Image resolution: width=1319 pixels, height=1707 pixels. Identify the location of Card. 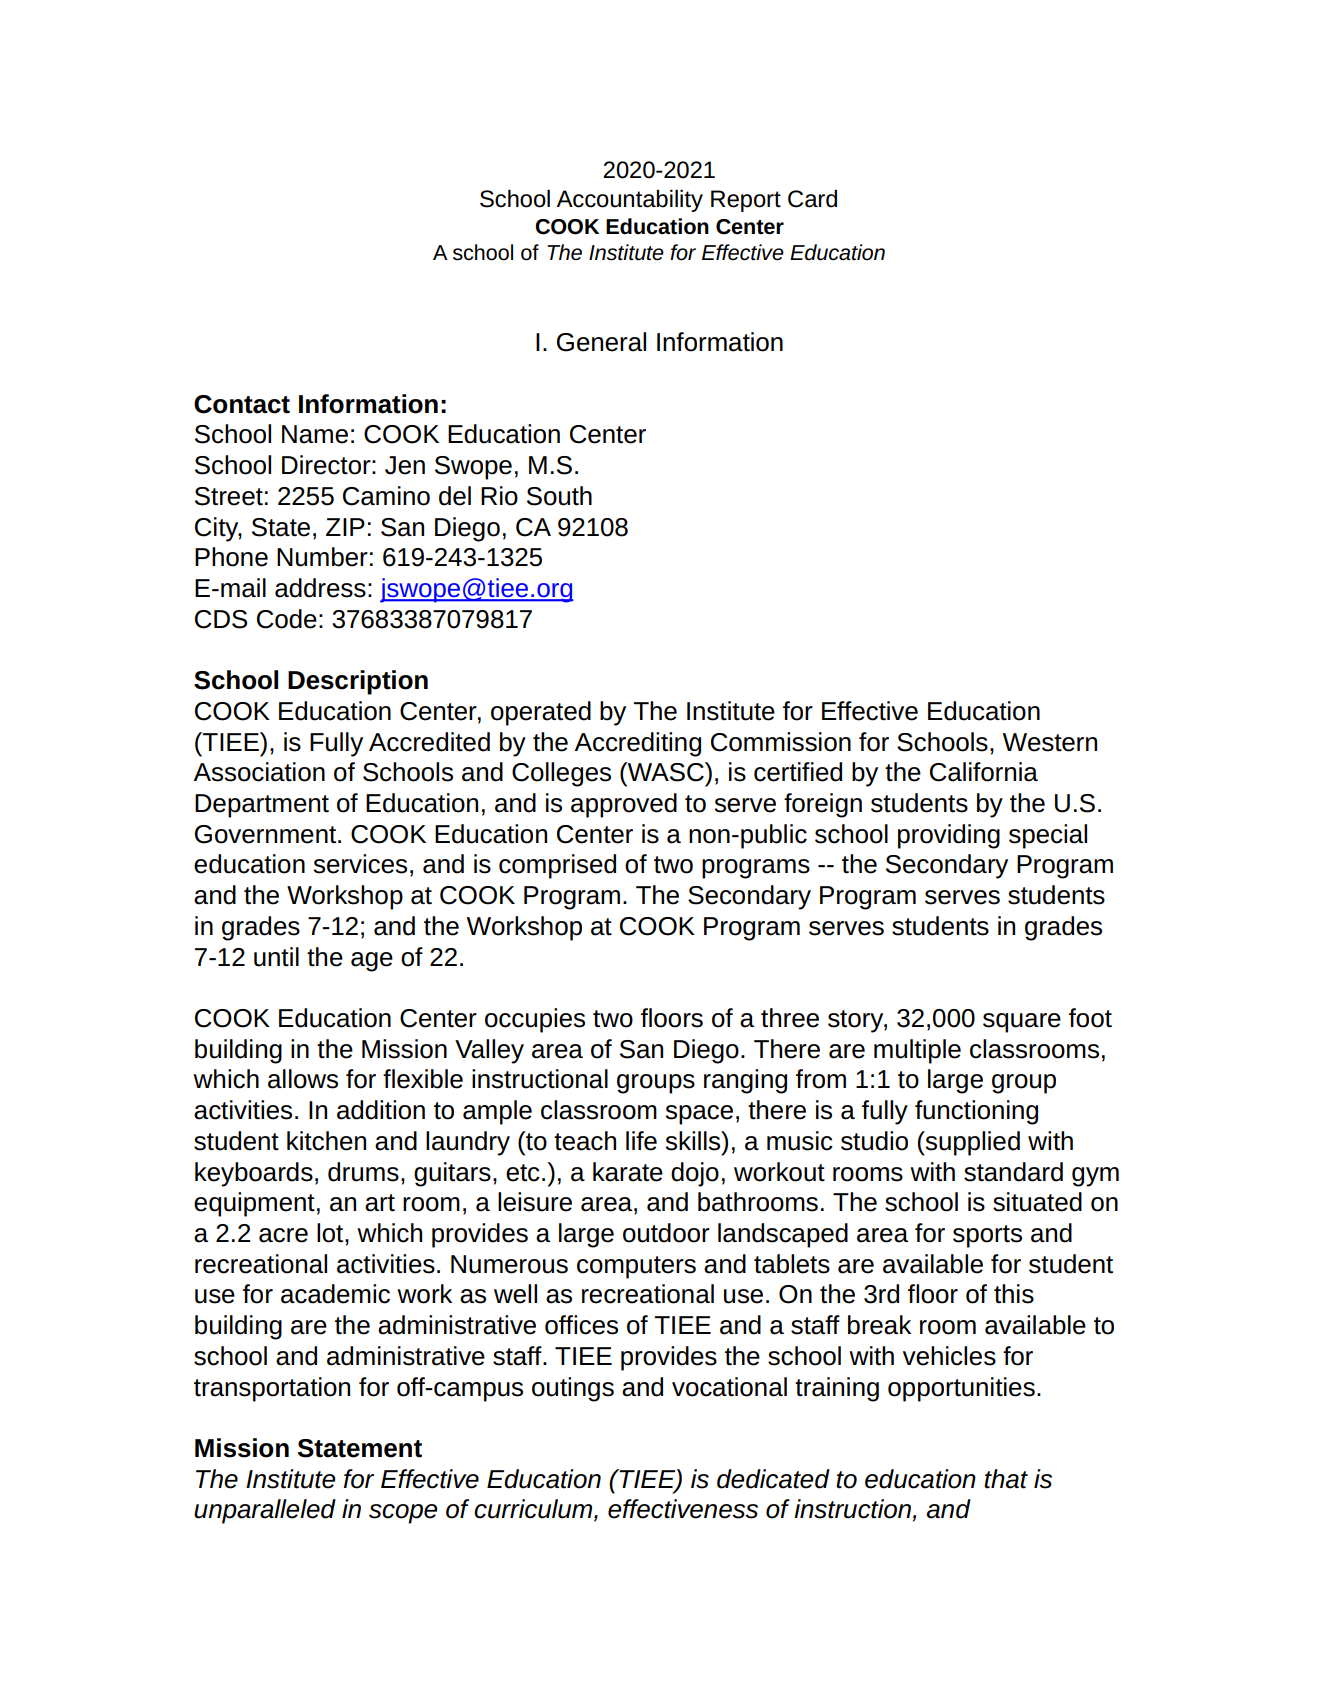
(812, 198).
